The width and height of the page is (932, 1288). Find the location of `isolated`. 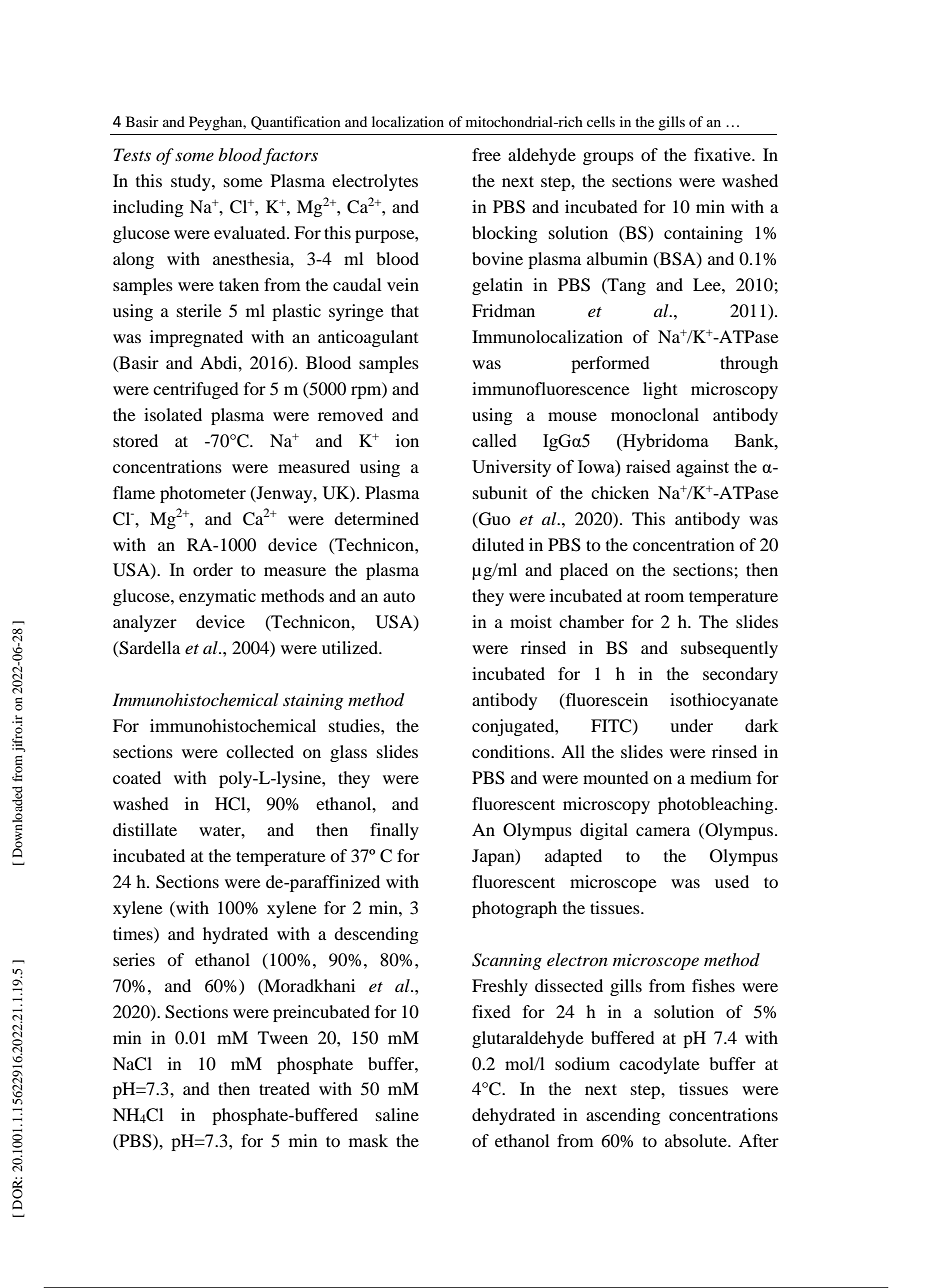

isolated is located at coordinates (173, 414).
